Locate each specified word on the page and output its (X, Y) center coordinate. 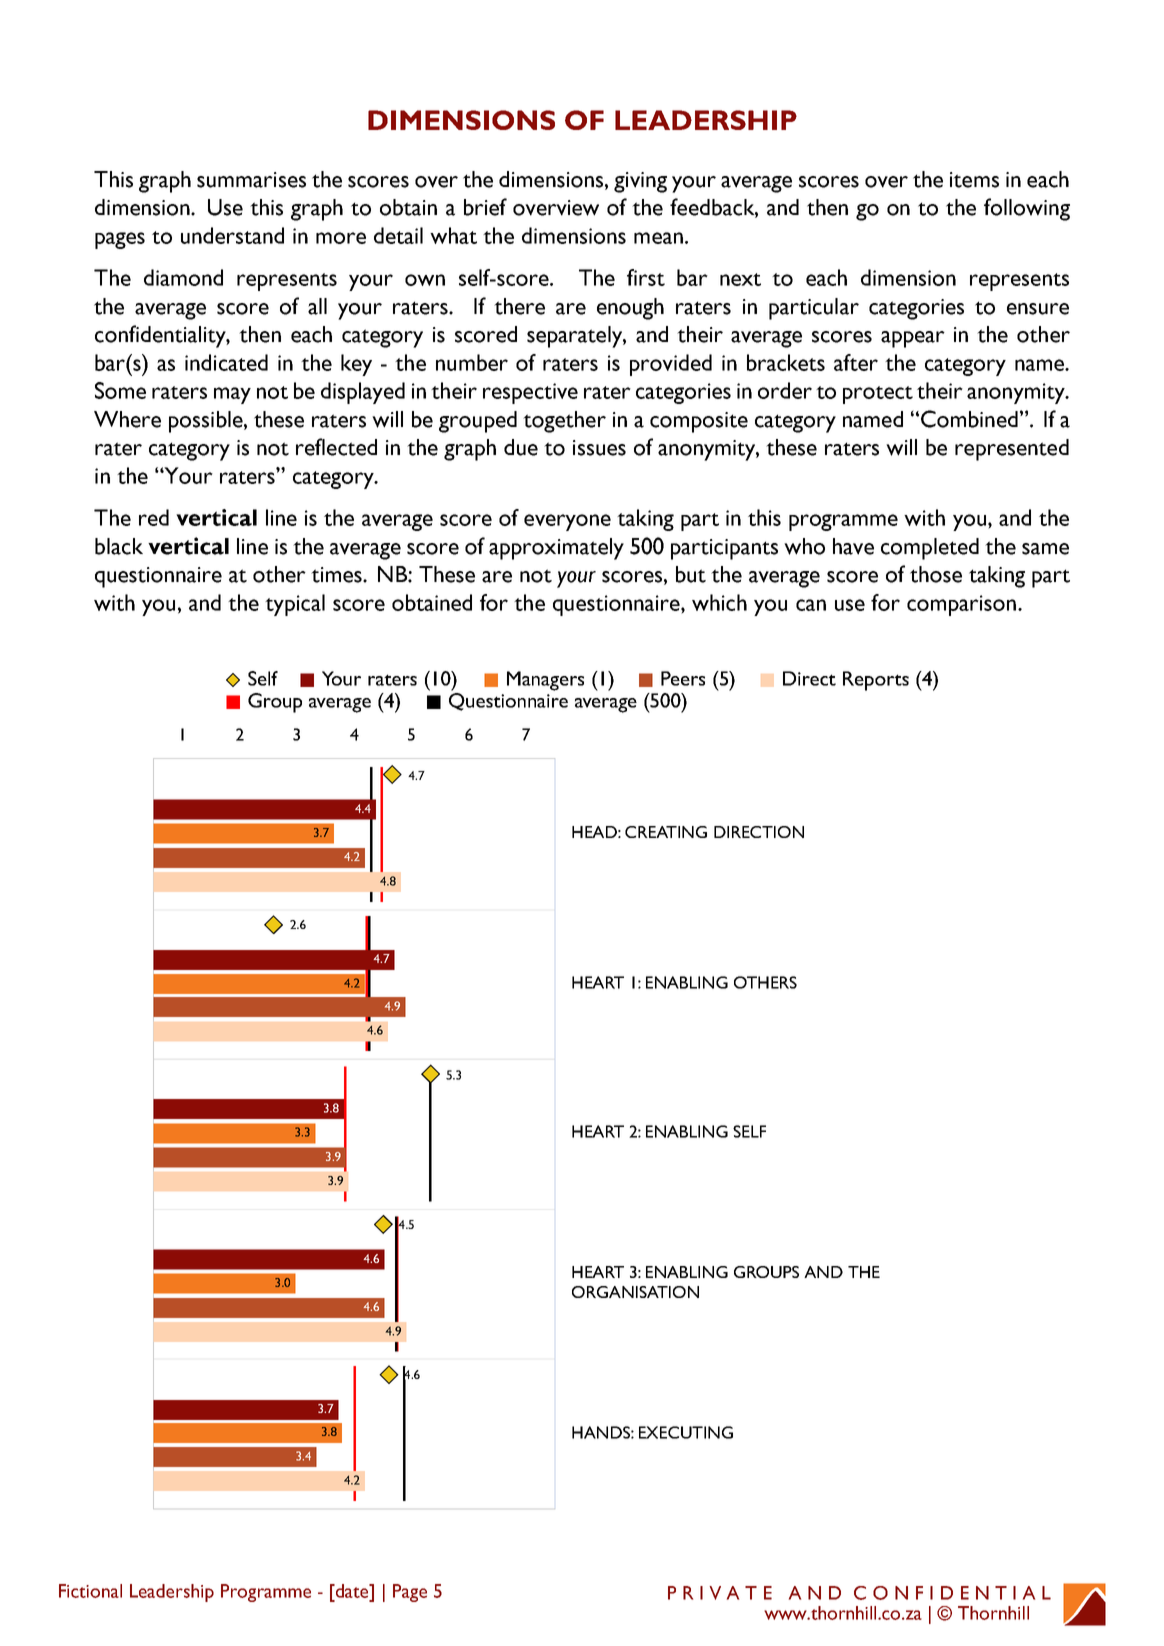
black (119, 546)
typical (295, 605)
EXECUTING (686, 1432)
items (974, 180)
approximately (556, 549)
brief (485, 207)
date (352, 1591)
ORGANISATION (635, 1292)
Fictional (90, 1591)
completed (930, 549)
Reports (876, 681)
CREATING (666, 832)
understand (232, 235)
